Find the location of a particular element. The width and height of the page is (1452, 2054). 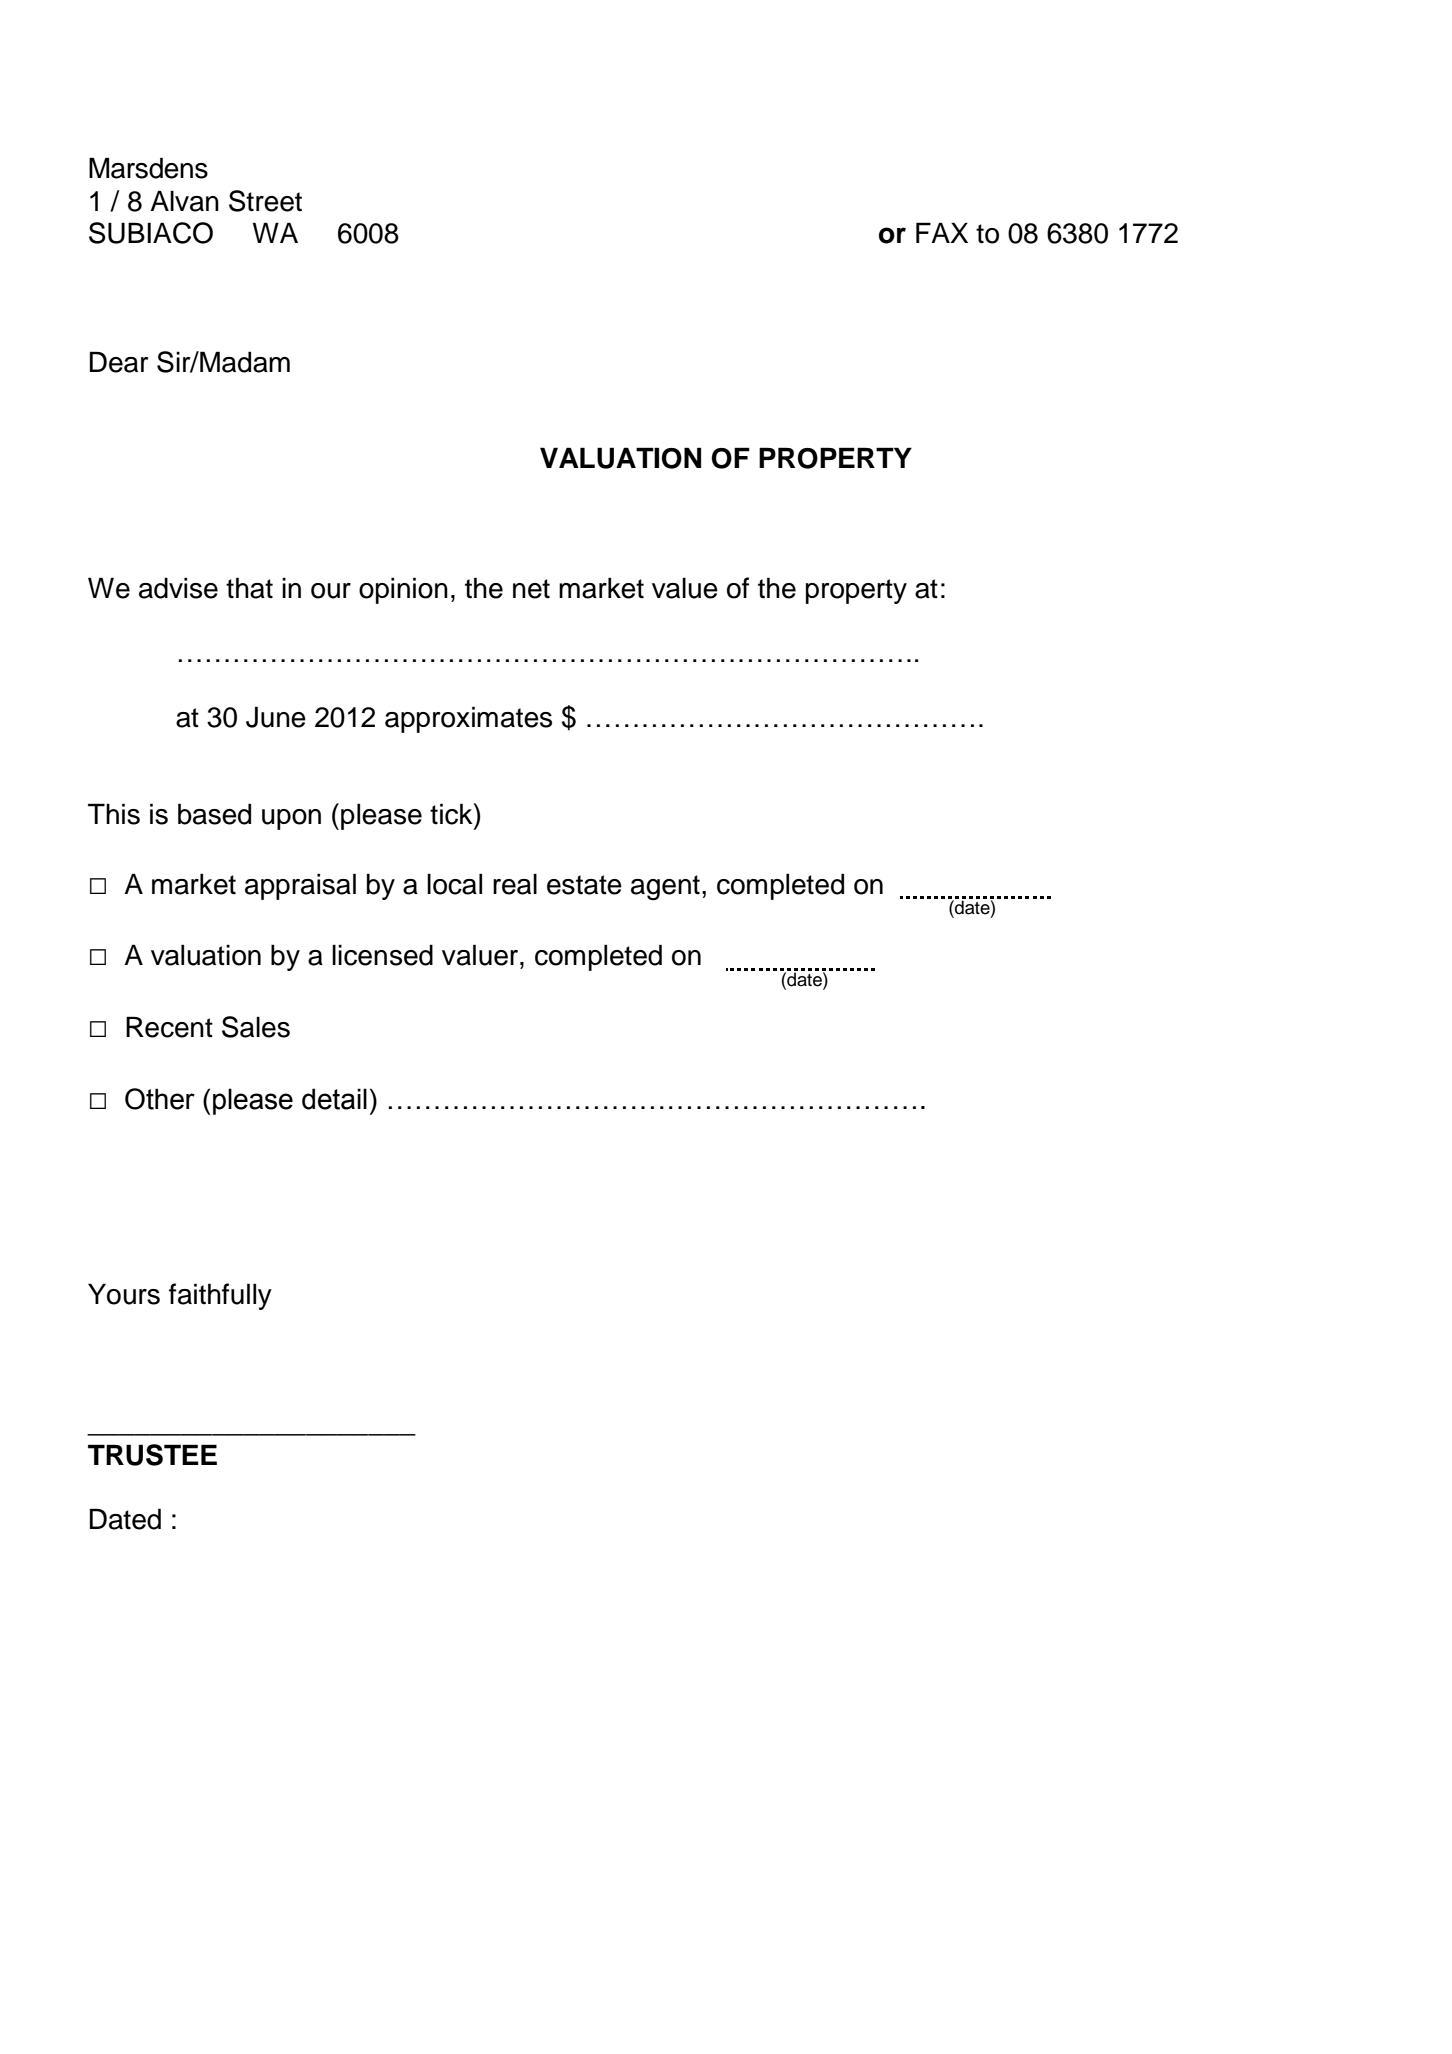

faithfully is located at coordinates (220, 1296).
